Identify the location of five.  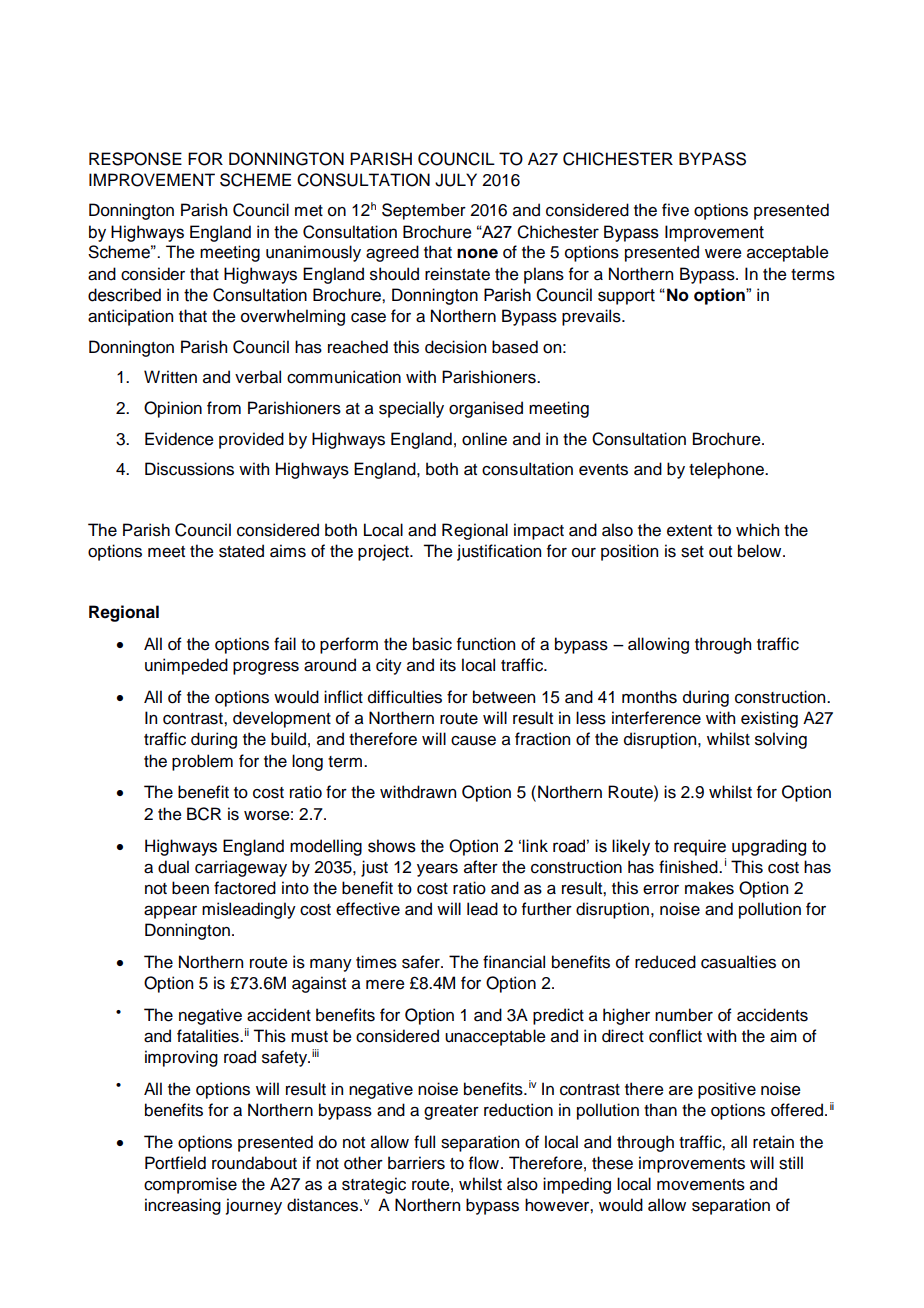
(675, 210).
